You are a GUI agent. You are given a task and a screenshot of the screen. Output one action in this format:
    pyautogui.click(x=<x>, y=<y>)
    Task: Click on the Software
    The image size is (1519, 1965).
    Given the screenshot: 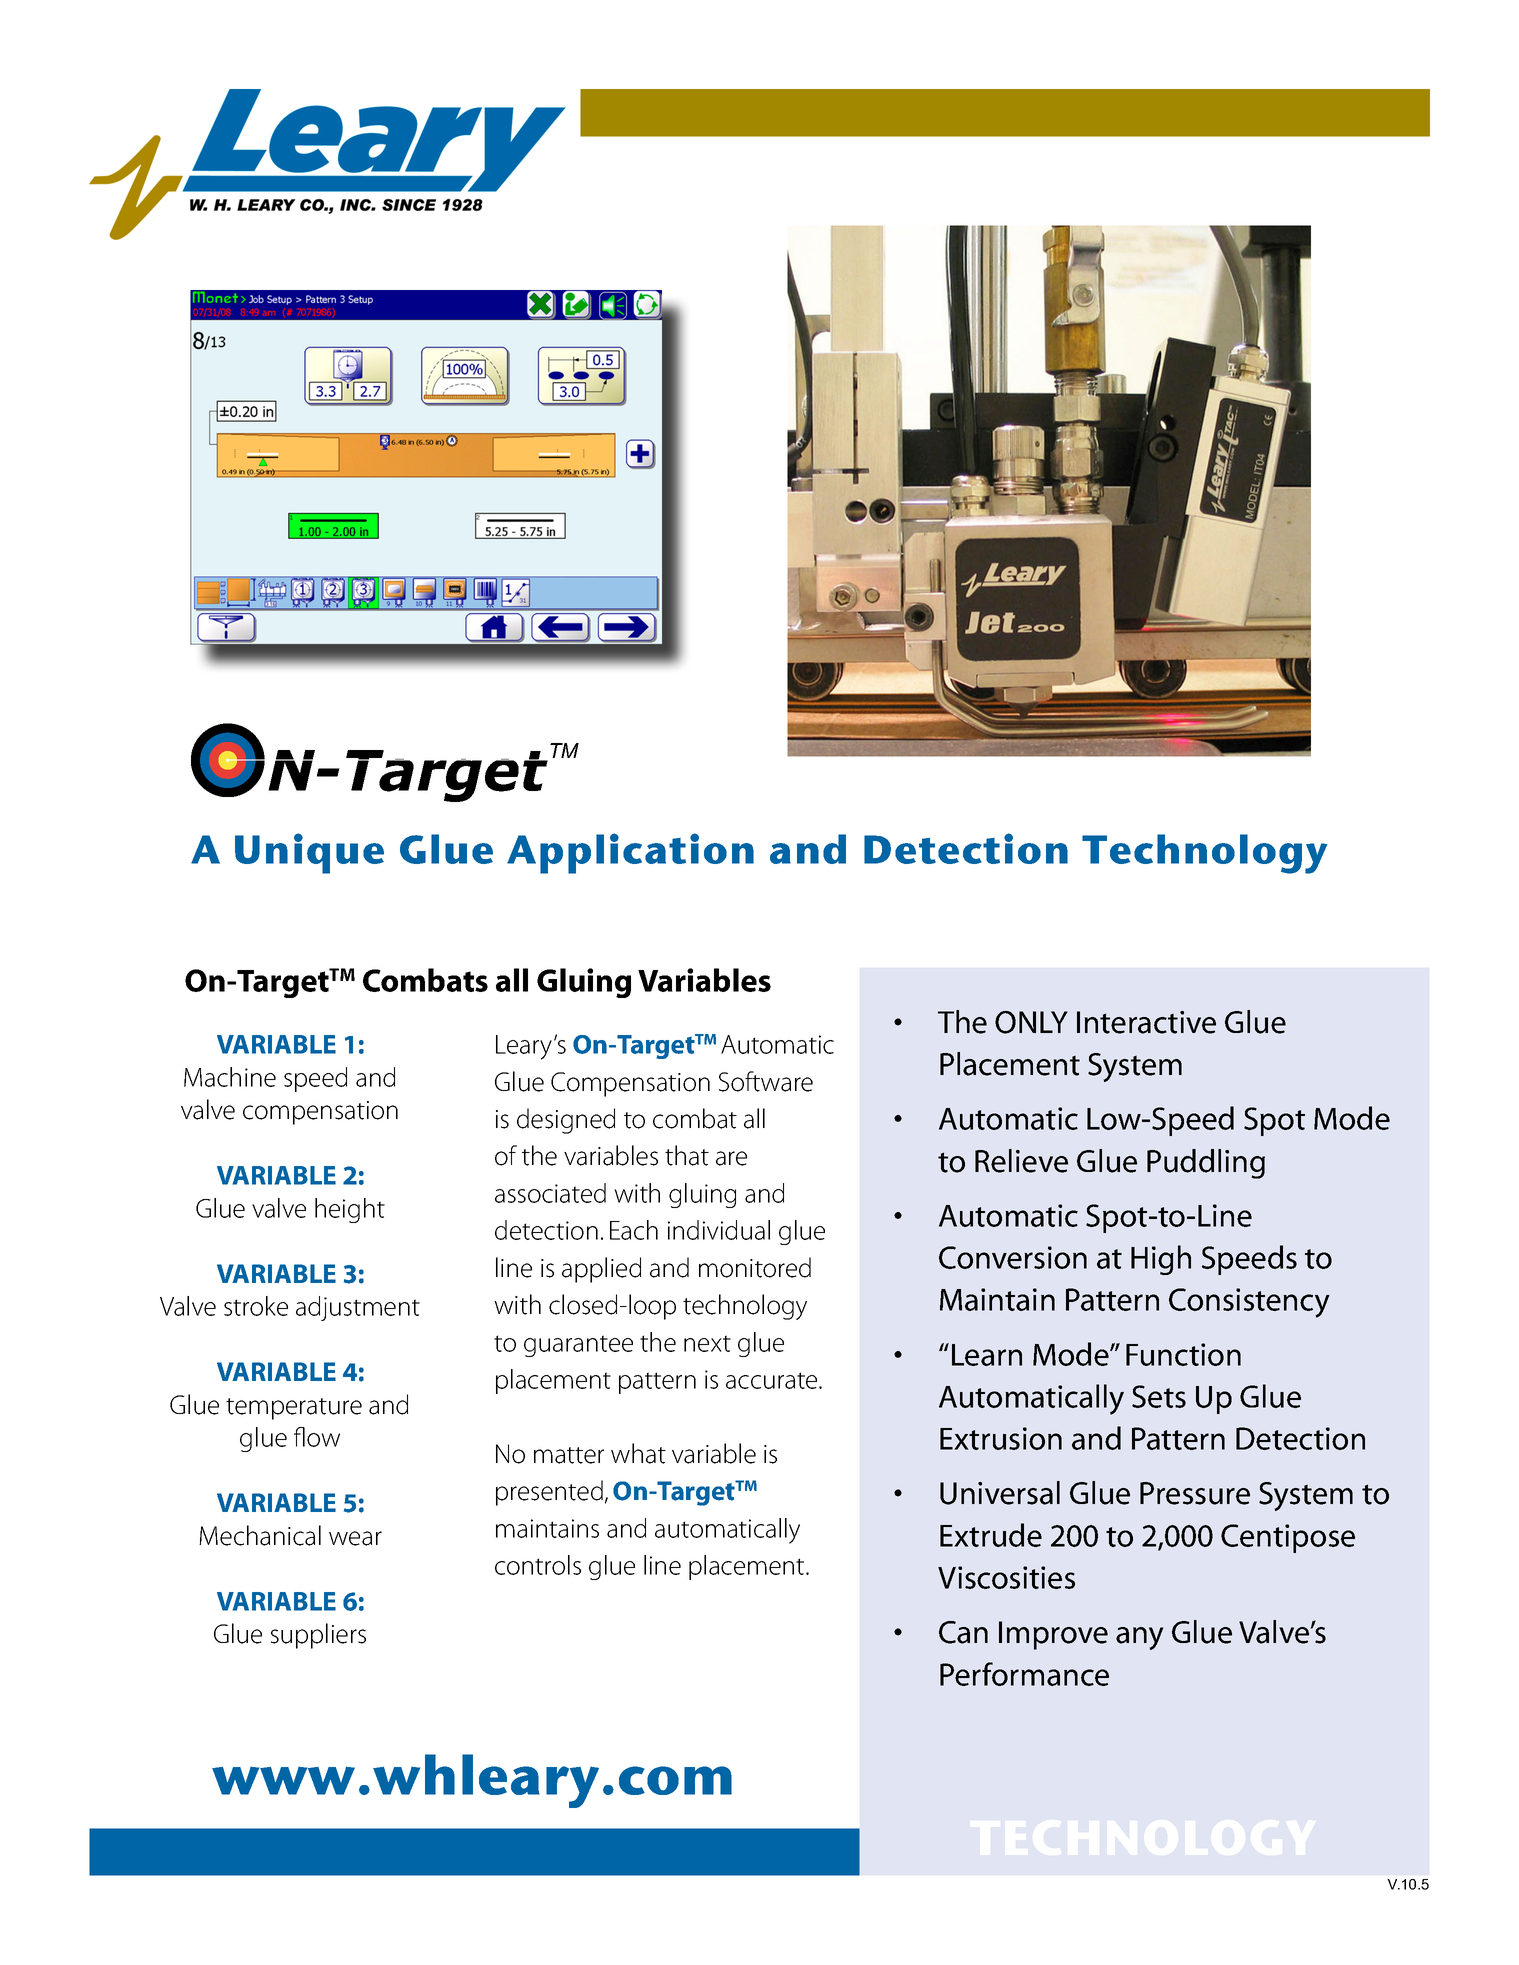 What is the action you would take?
    pyautogui.click(x=766, y=1081)
